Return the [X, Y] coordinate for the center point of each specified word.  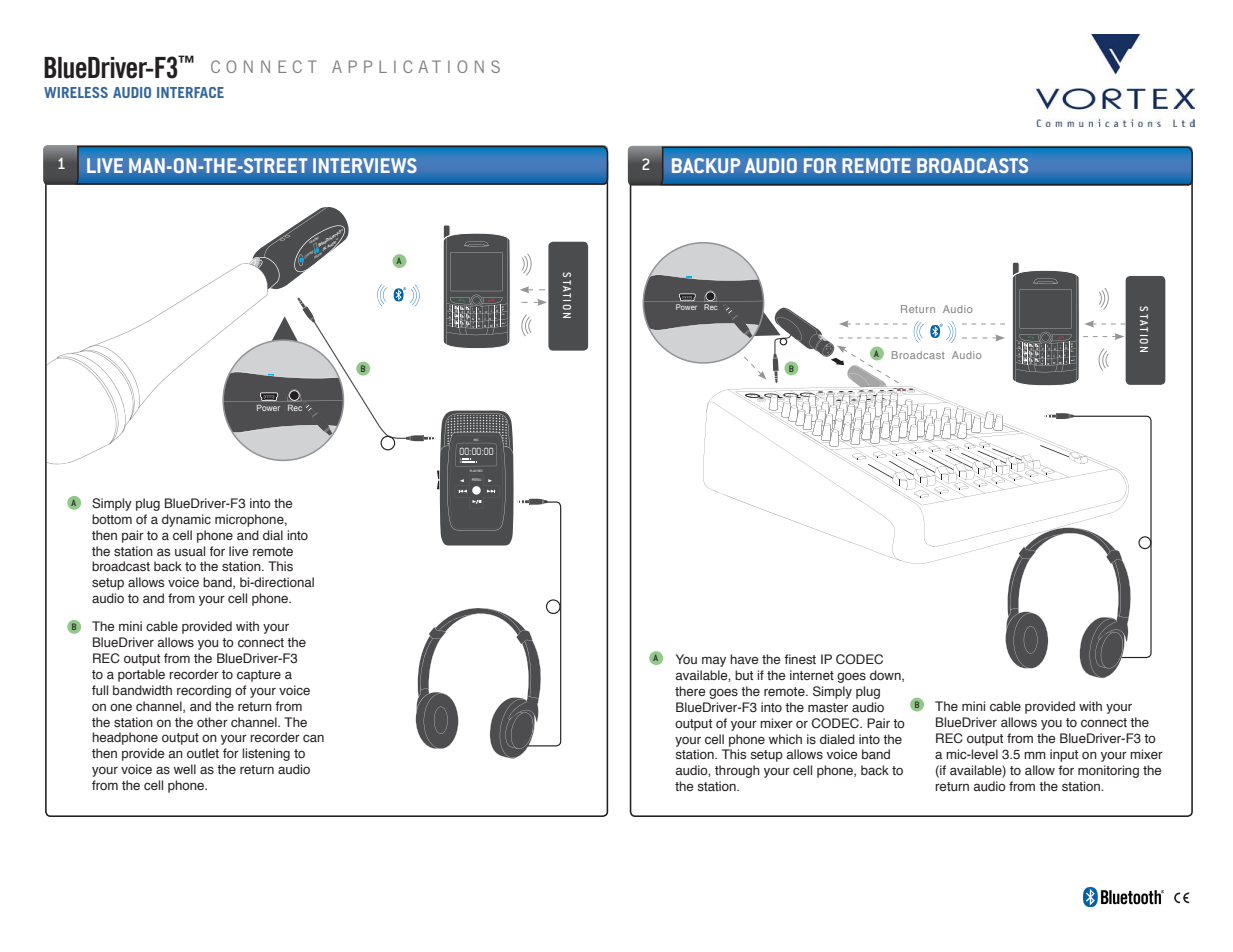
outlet [203, 753]
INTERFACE [190, 92]
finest [800, 659]
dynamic [186, 520]
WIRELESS [76, 92]
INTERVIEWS [365, 165]
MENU [476, 479]
